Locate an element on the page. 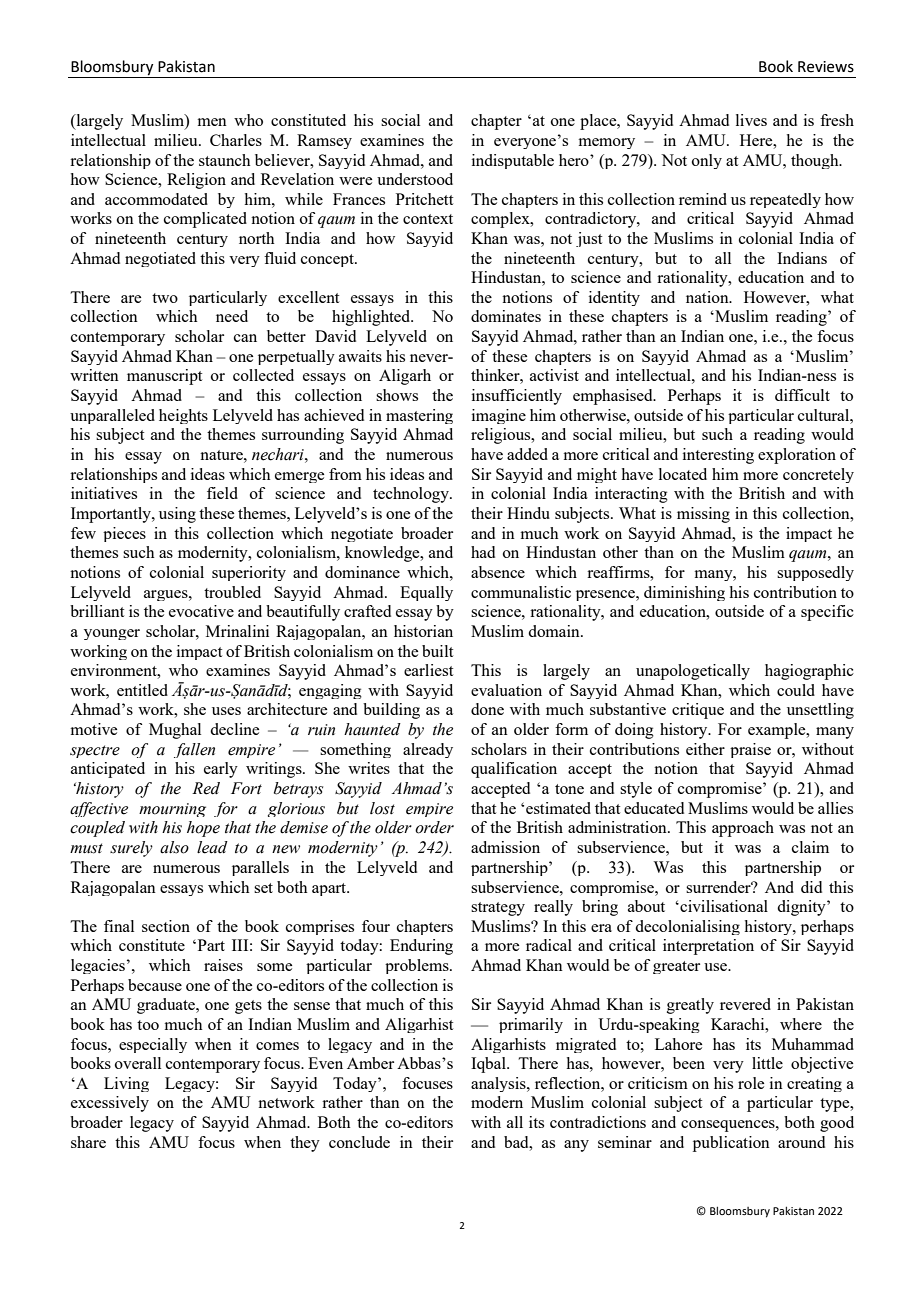 The height and width of the document is (1308, 924). already is located at coordinates (428, 750).
